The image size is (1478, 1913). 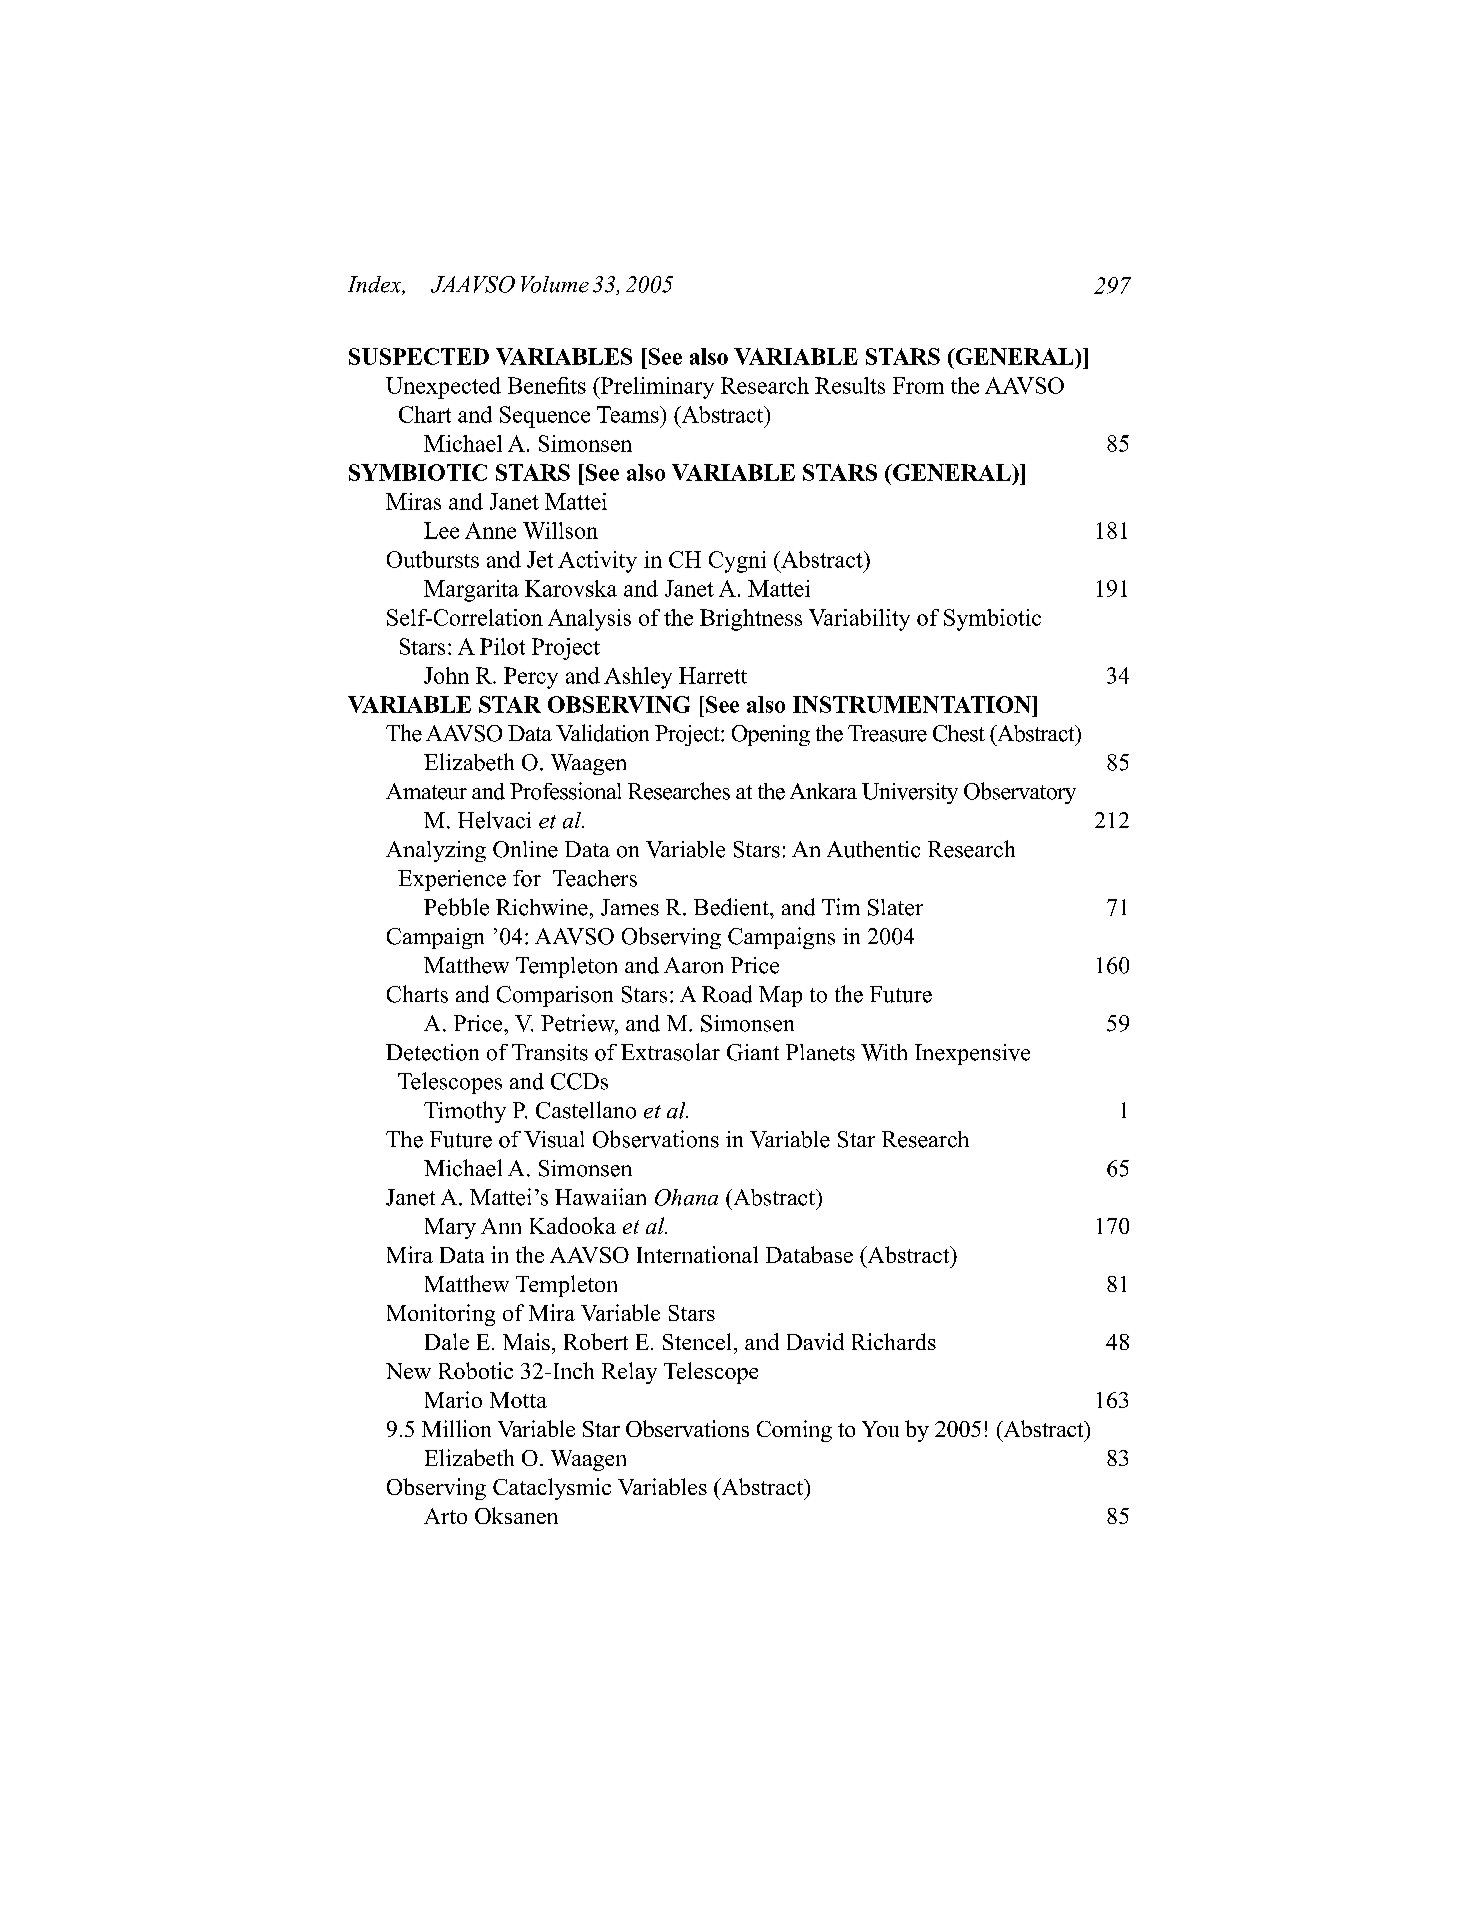 I want to click on You, so click(x=880, y=1429).
